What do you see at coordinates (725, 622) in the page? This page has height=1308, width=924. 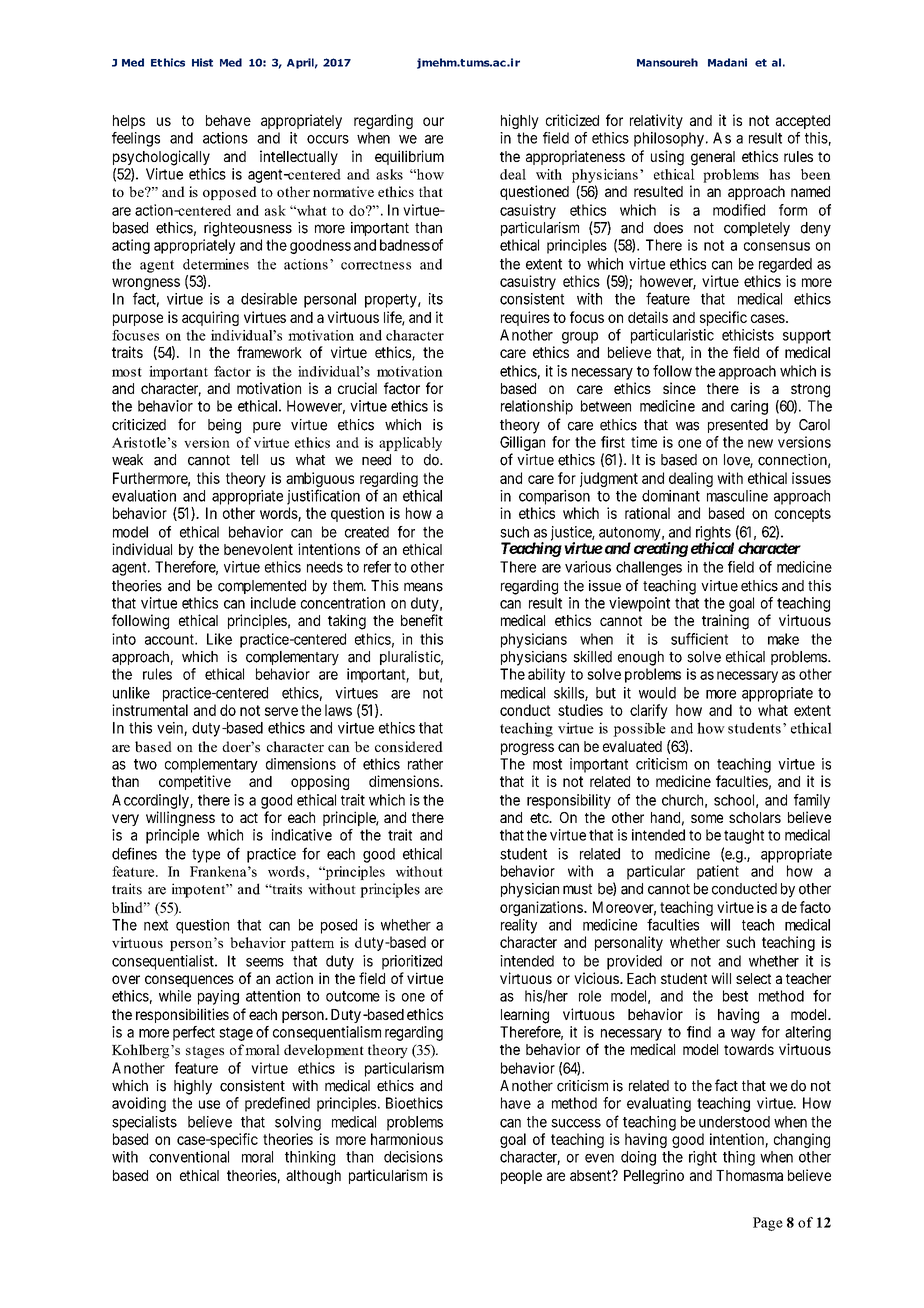 I see `training` at bounding box center [725, 622].
